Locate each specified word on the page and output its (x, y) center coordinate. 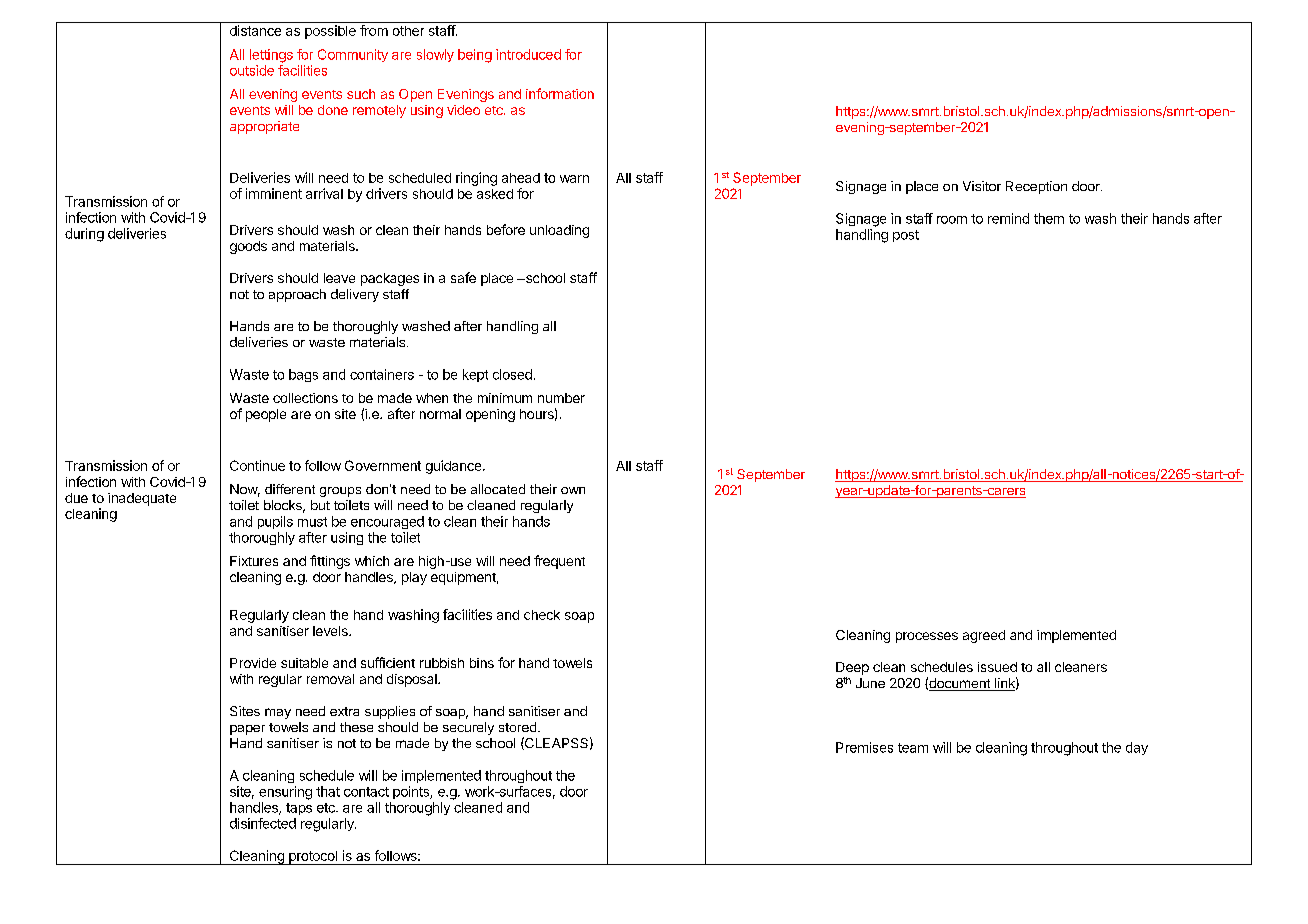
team (913, 748)
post (906, 236)
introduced (528, 54)
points (412, 792)
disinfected (263, 823)
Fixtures (254, 561)
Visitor (982, 186)
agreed (984, 636)
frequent (559, 562)
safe (463, 277)
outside (252, 70)
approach (297, 295)
